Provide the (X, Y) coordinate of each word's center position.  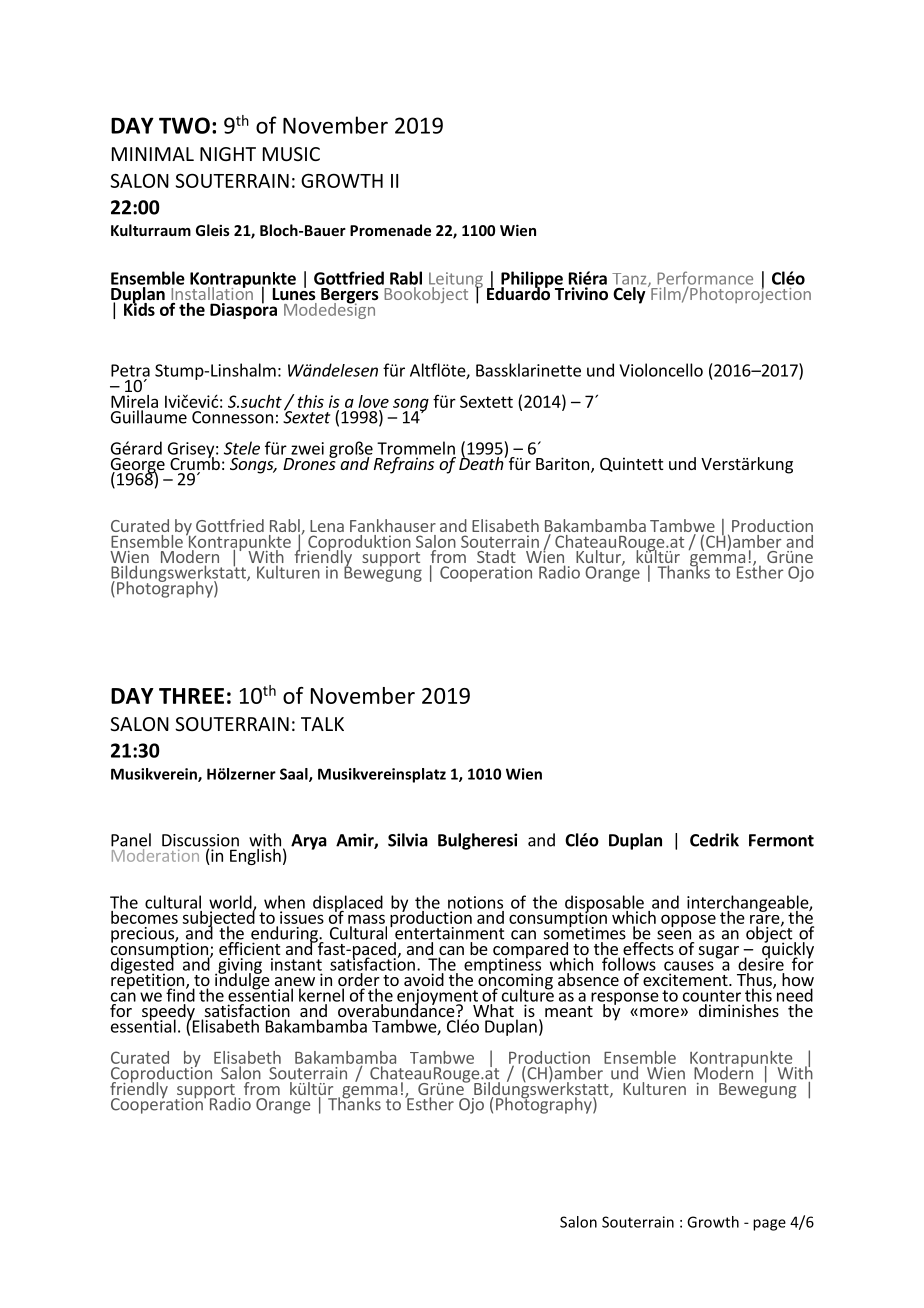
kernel (321, 995)
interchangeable (748, 904)
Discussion (200, 841)
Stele (242, 448)
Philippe (532, 280)
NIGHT (228, 154)
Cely (629, 295)
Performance (705, 279)
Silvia (408, 840)
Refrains (404, 465)
